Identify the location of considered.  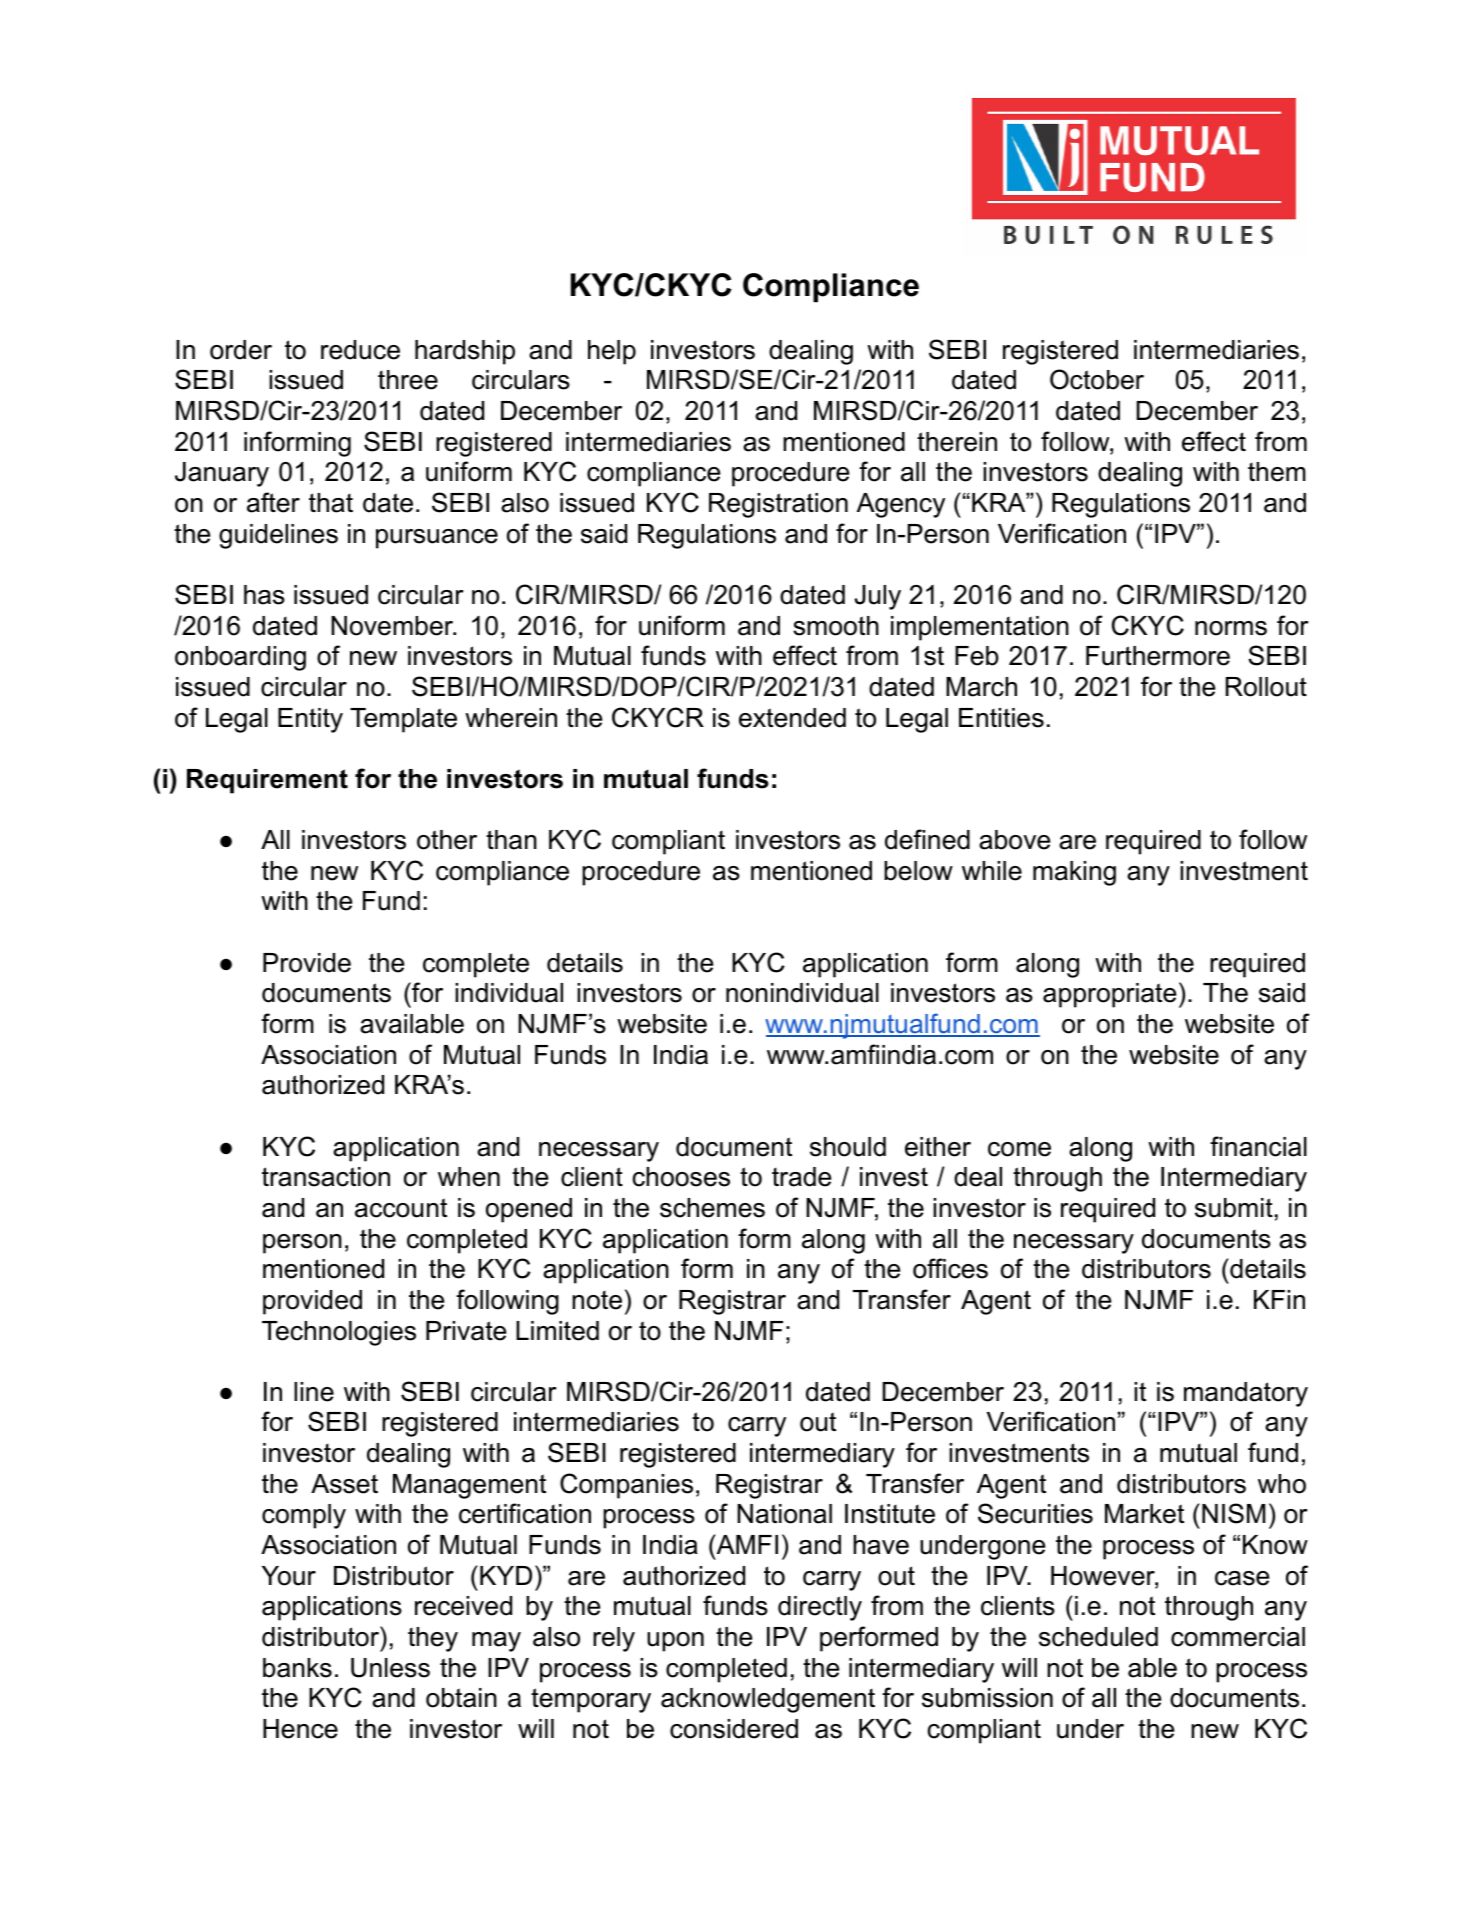
(734, 1729).
